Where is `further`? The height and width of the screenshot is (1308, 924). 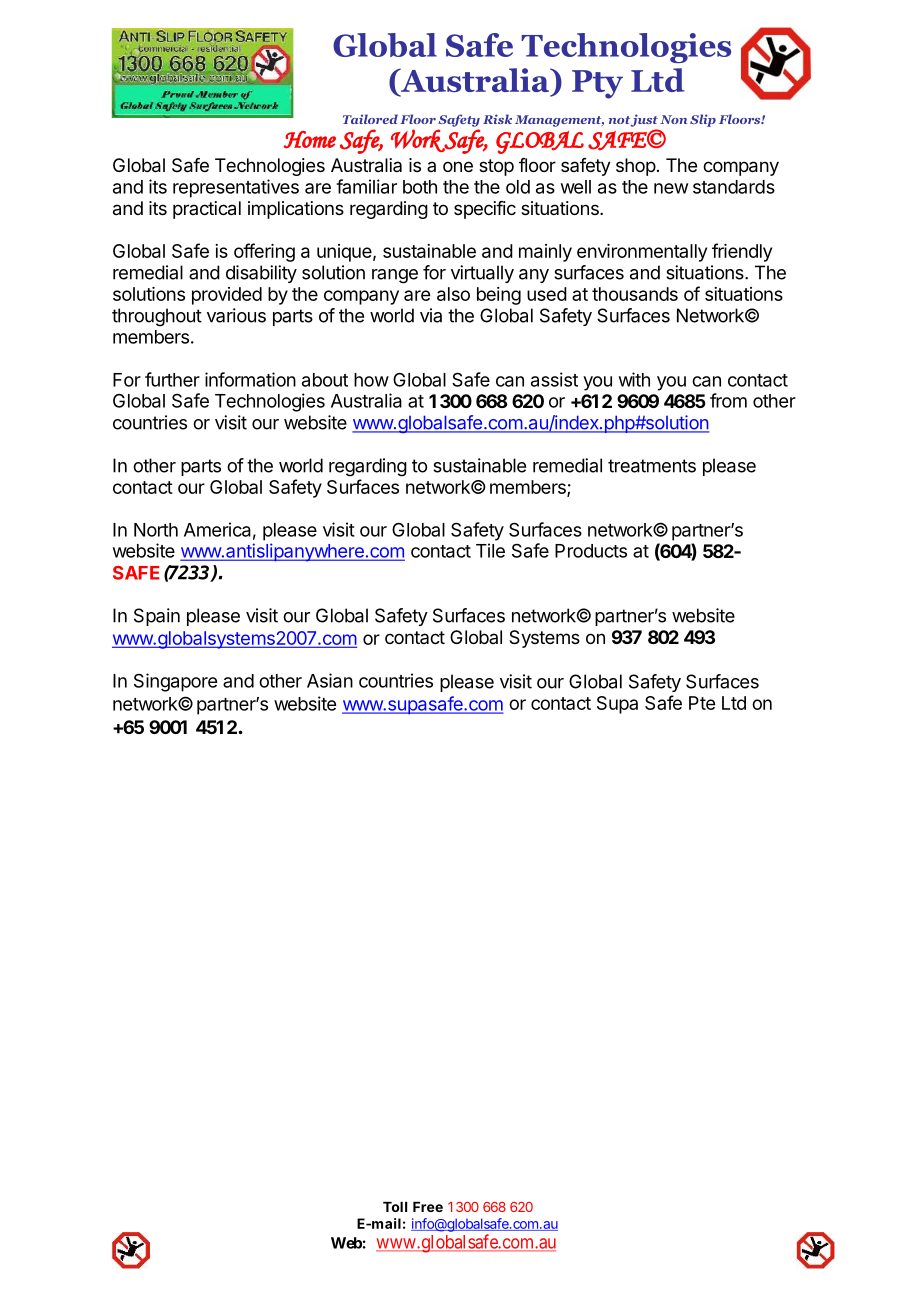
further is located at coordinates (172, 379).
